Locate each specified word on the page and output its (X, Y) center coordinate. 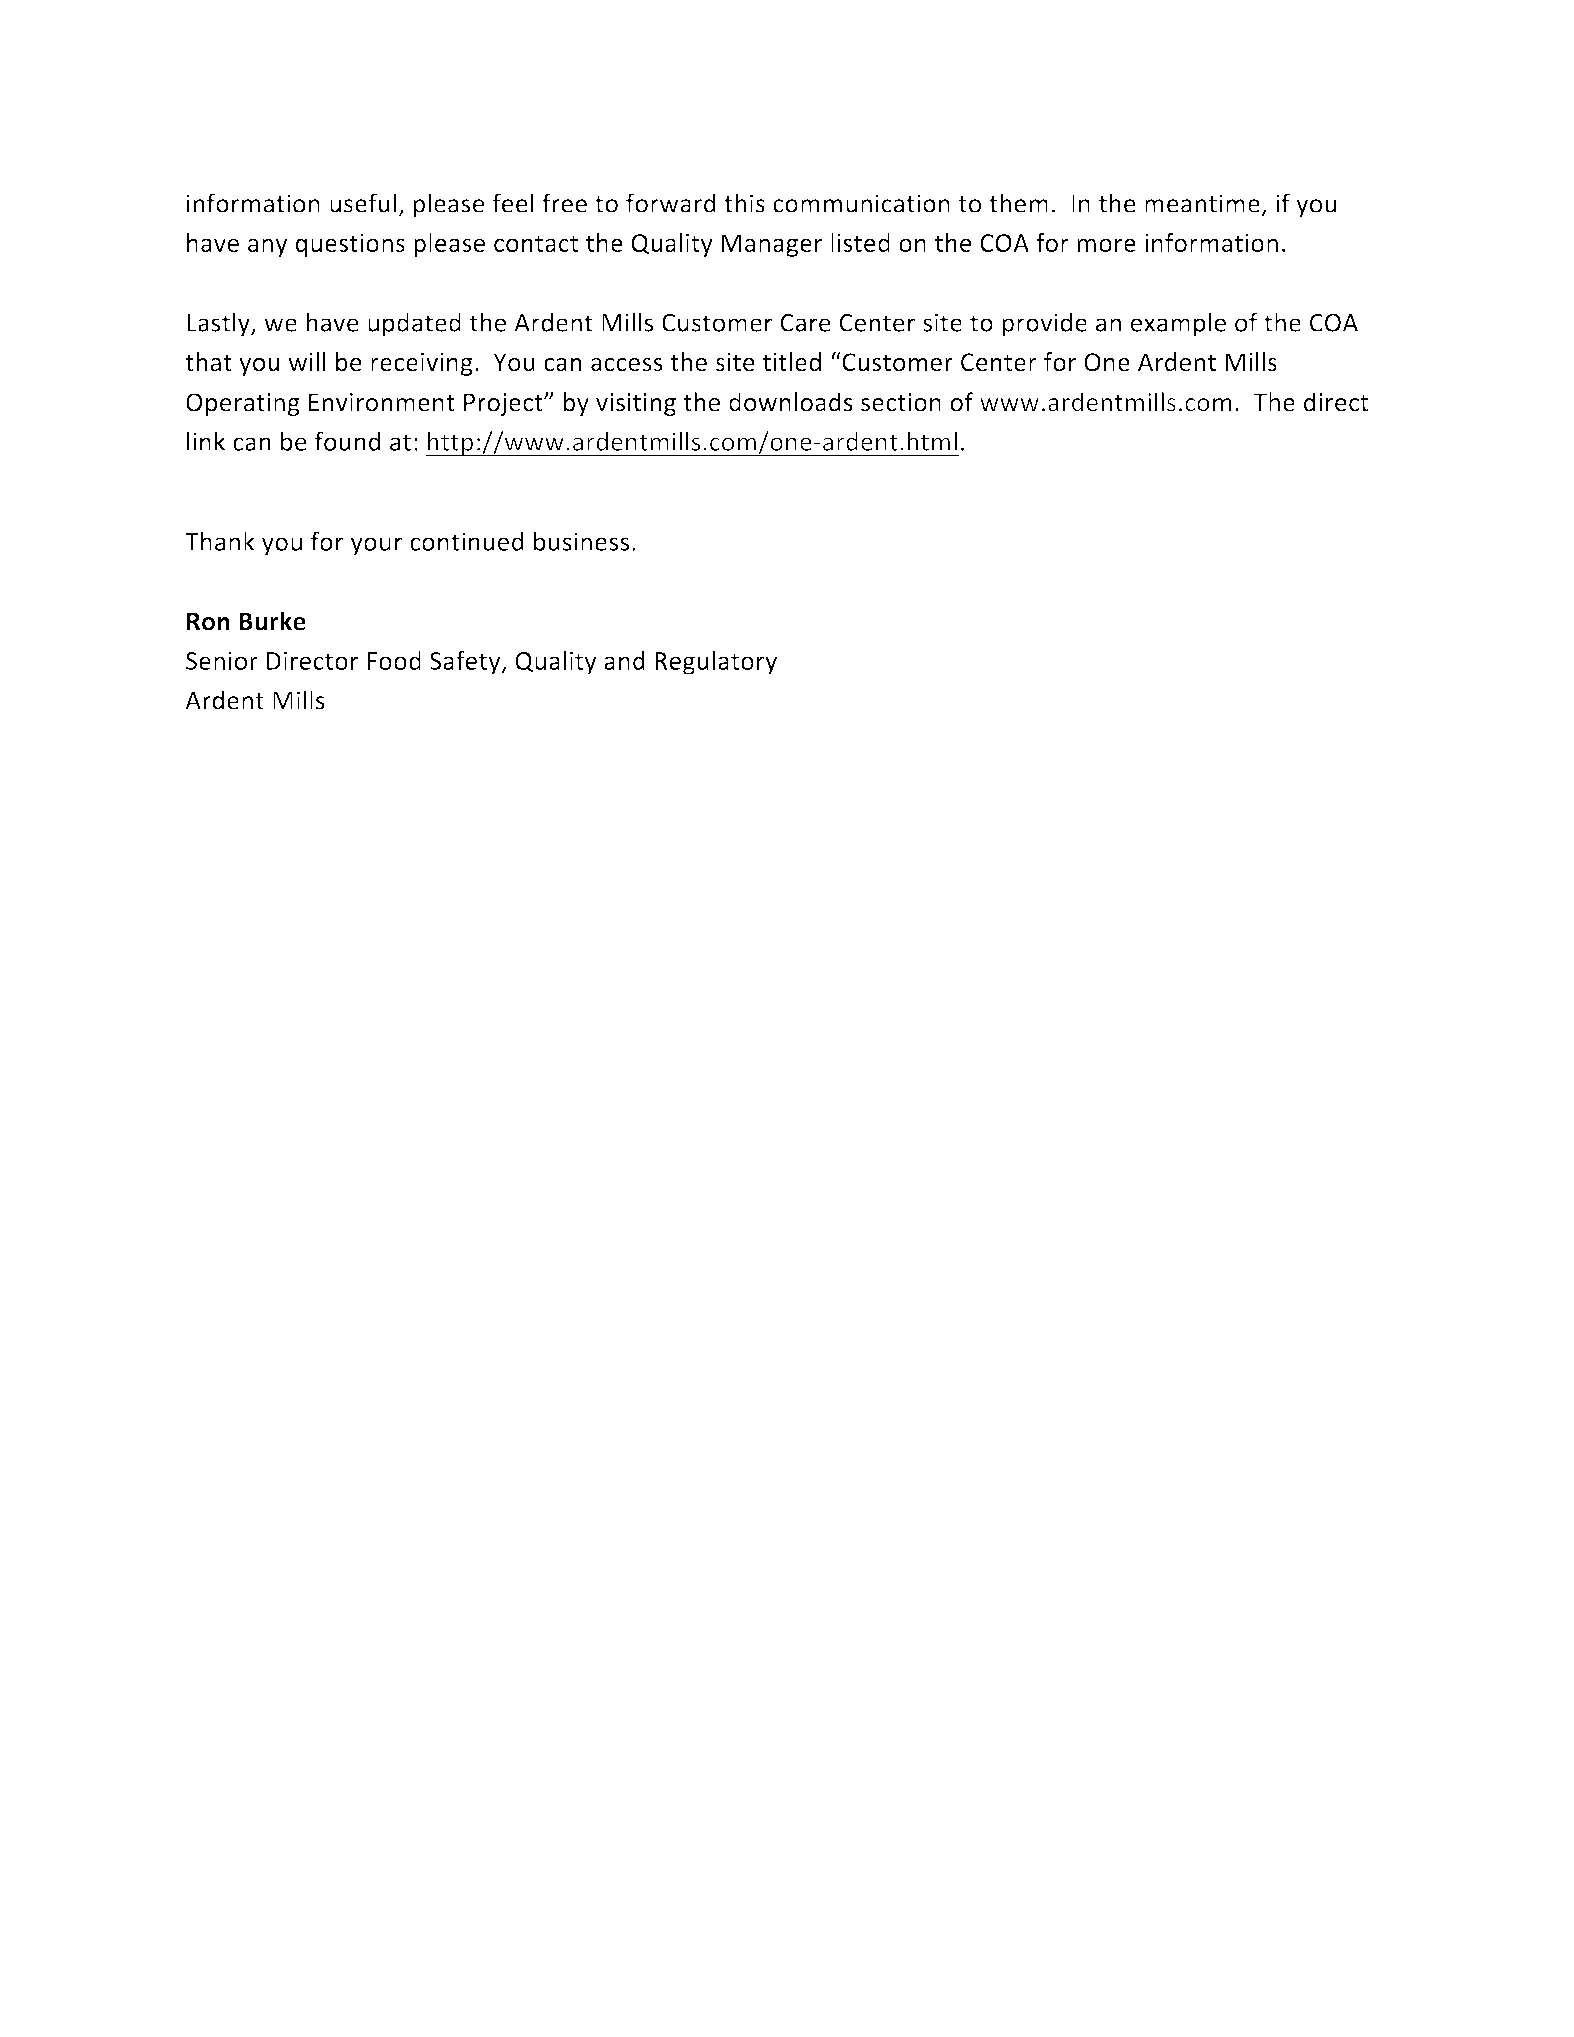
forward (671, 203)
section (901, 402)
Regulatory (716, 663)
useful (363, 203)
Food (394, 660)
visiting (636, 404)
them (1018, 203)
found (347, 441)
